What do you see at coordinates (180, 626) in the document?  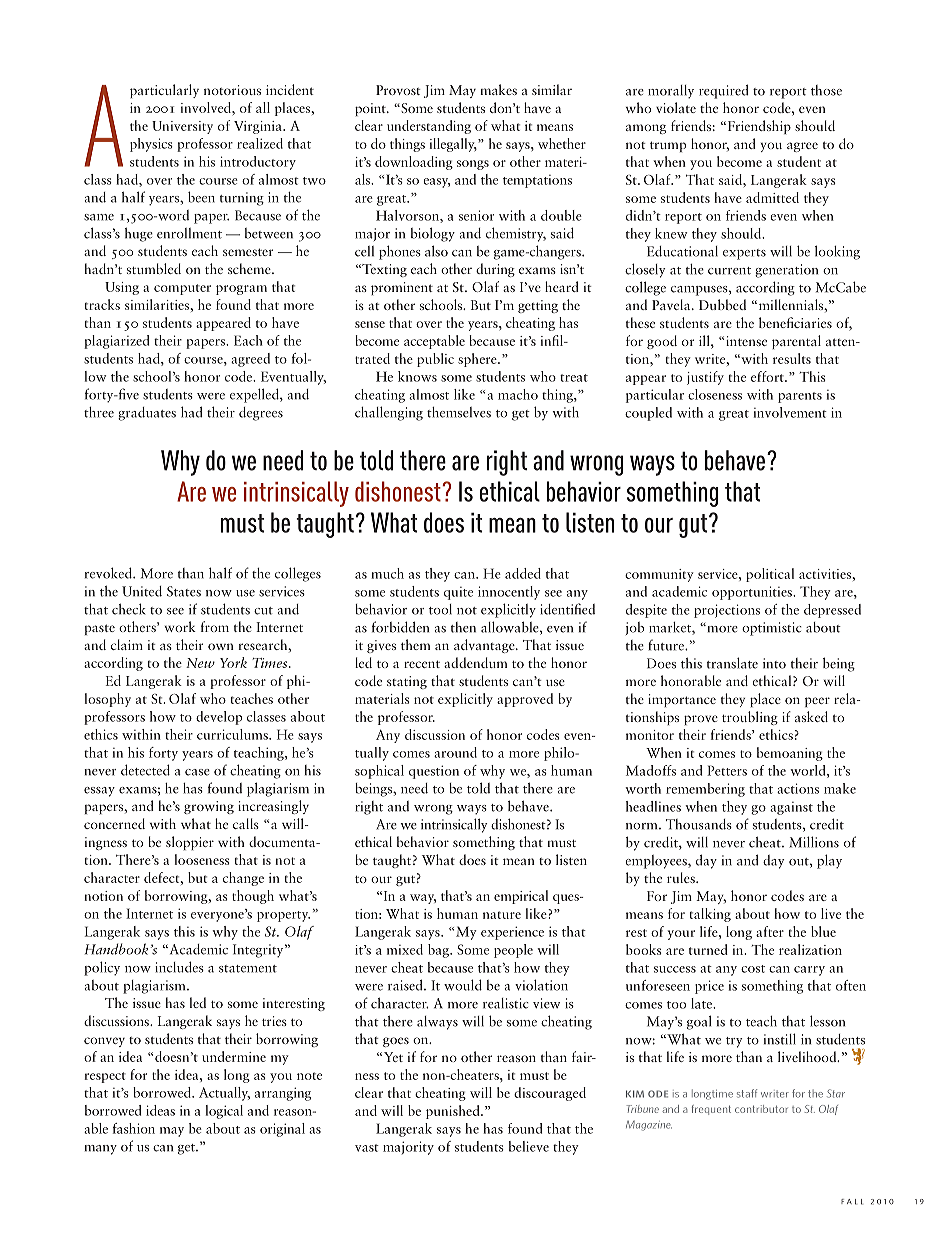 I see `work` at bounding box center [180, 626].
